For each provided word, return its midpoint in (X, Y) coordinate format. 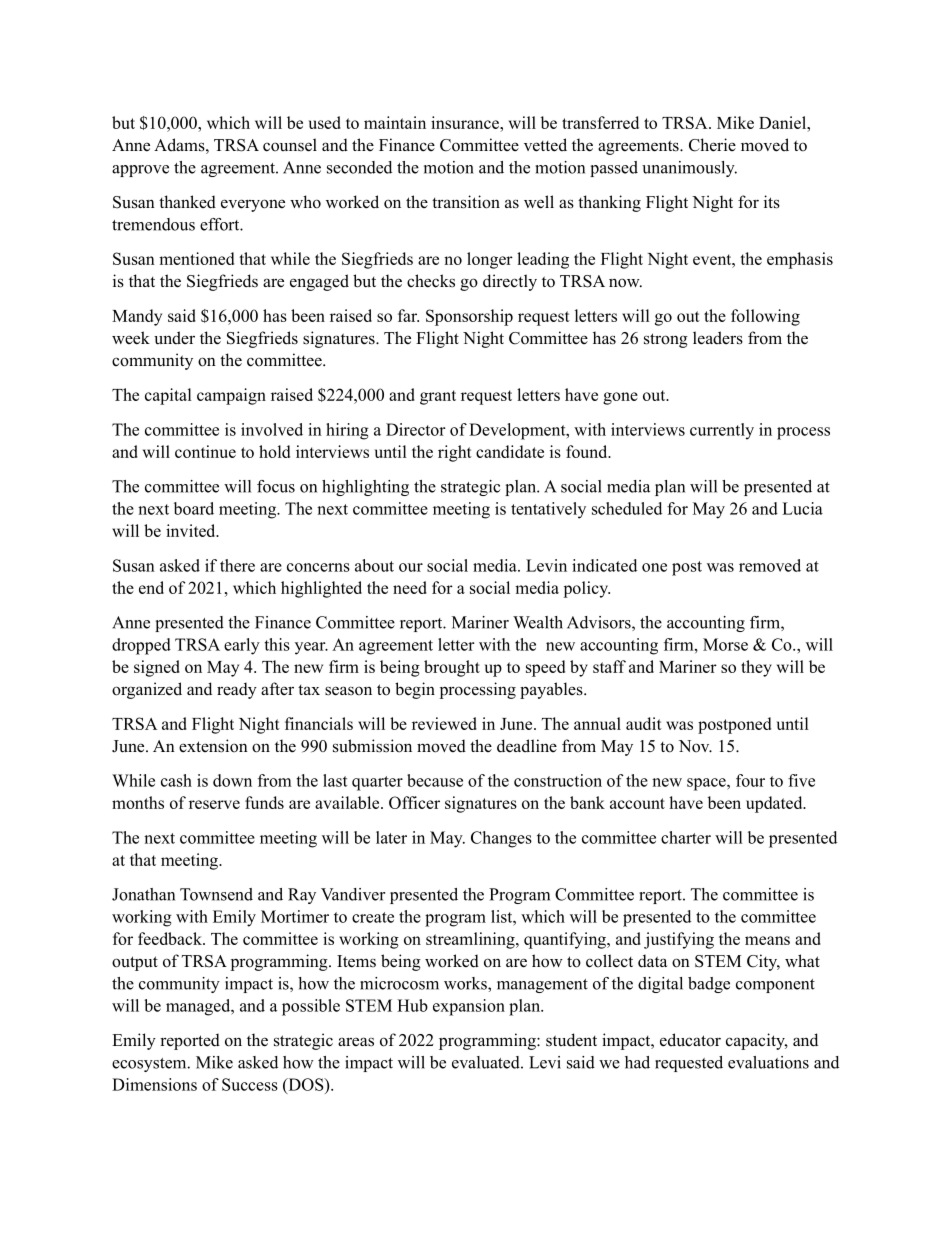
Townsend (216, 894)
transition (466, 202)
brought (452, 668)
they (756, 668)
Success (250, 1084)
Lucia (802, 508)
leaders (718, 338)
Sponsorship (469, 317)
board (194, 508)
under (174, 338)
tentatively (548, 510)
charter (686, 837)
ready (237, 690)
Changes (501, 839)
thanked (187, 202)
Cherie (712, 145)
